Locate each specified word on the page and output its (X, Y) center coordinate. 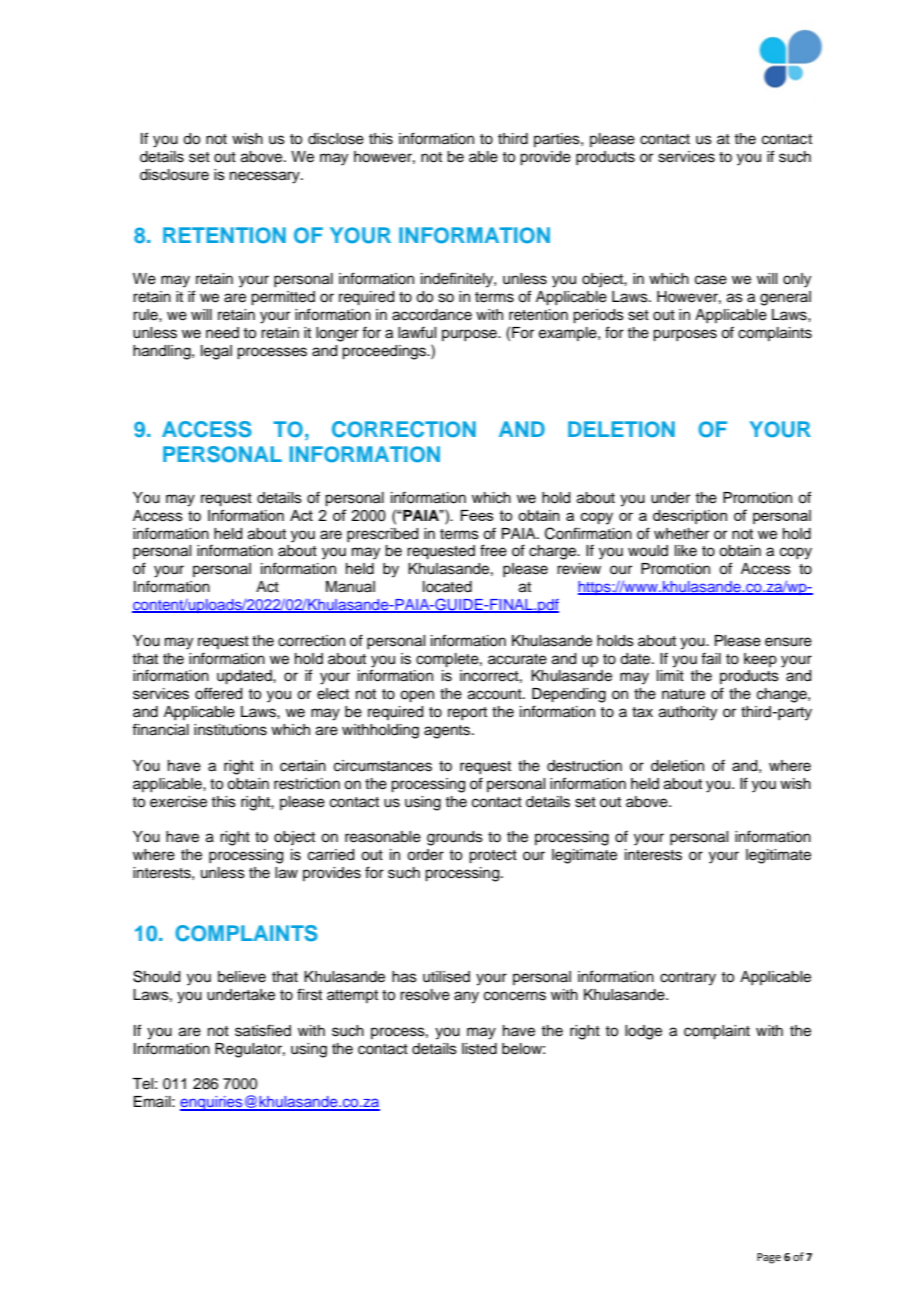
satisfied (263, 1030)
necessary (266, 177)
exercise (178, 802)
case (711, 280)
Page (769, 1258)
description (690, 517)
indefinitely (458, 280)
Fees (477, 515)
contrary (688, 979)
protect (493, 857)
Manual (350, 587)
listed (479, 1049)
